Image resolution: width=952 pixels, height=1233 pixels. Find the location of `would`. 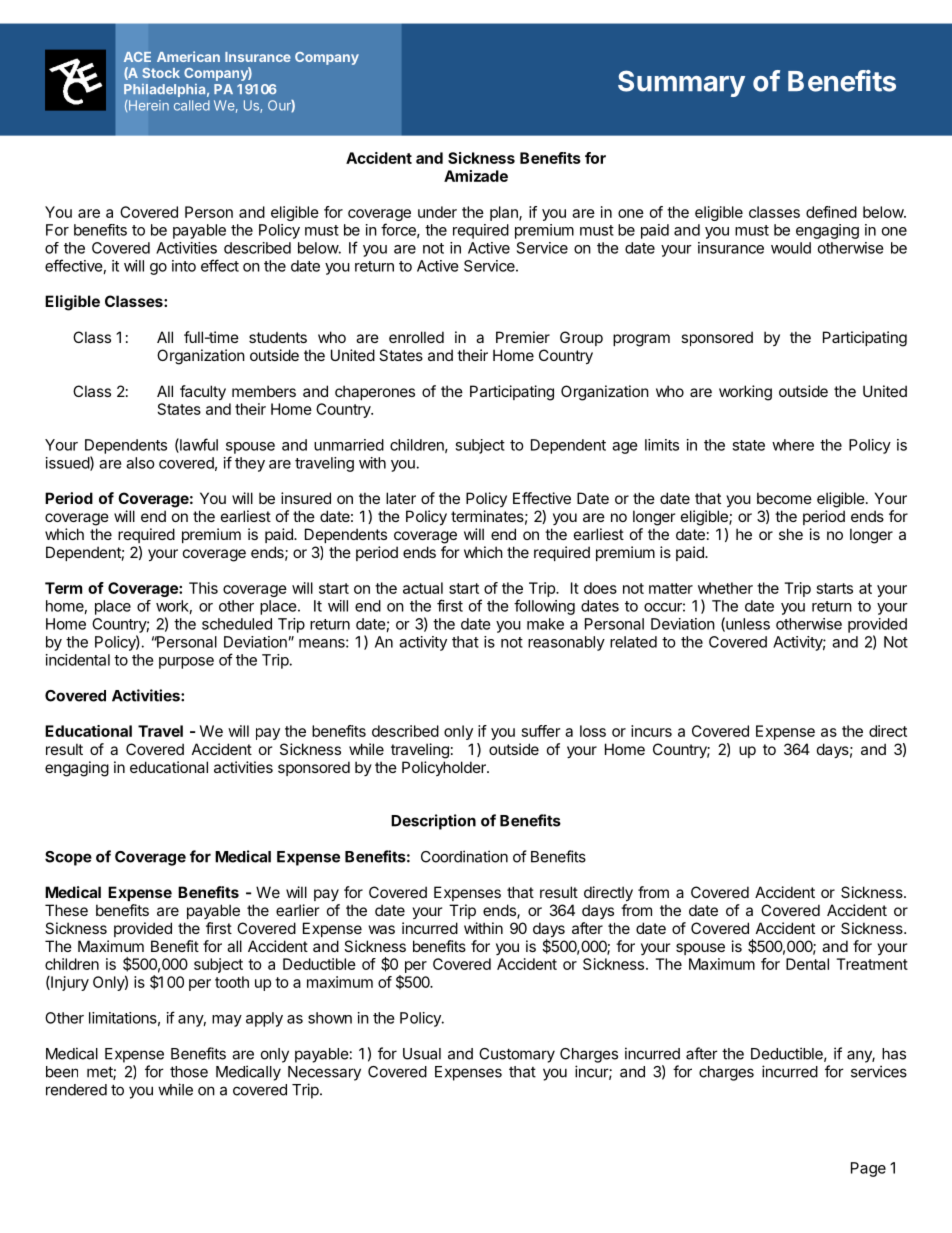

would is located at coordinates (791, 248).
